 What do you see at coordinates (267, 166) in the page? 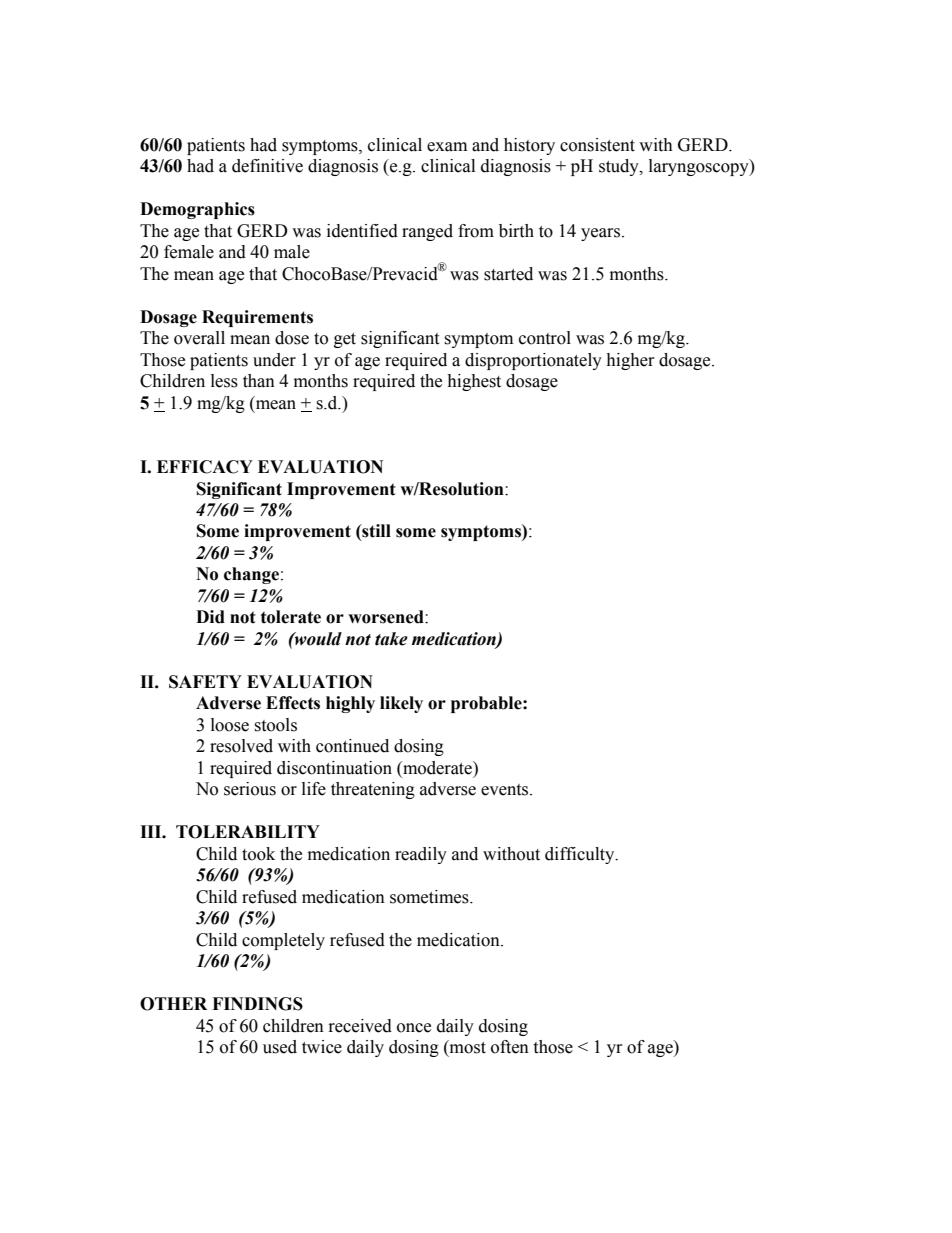
I see `definitive` at bounding box center [267, 166].
